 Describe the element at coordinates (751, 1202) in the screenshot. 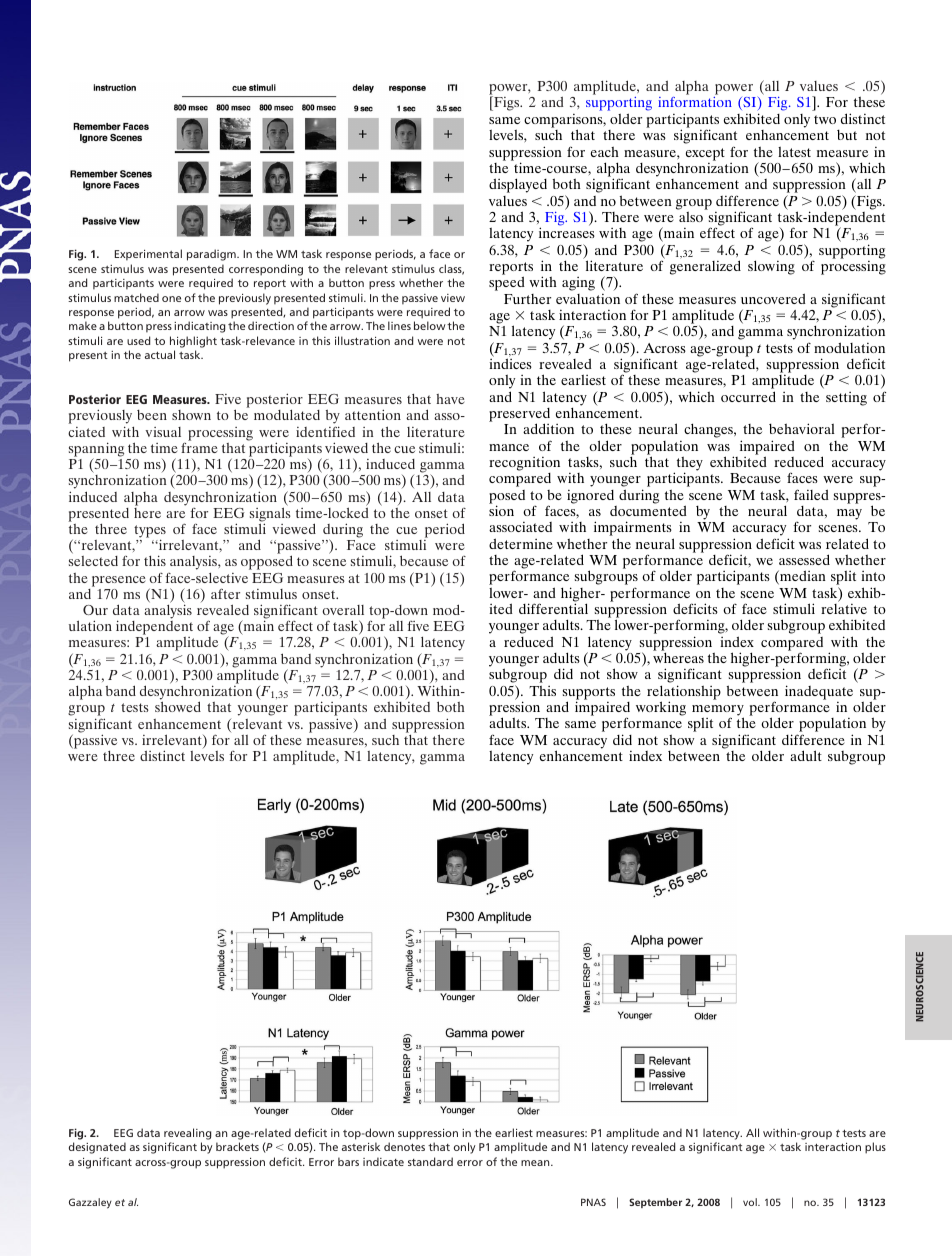

I see `vol` at that location.
